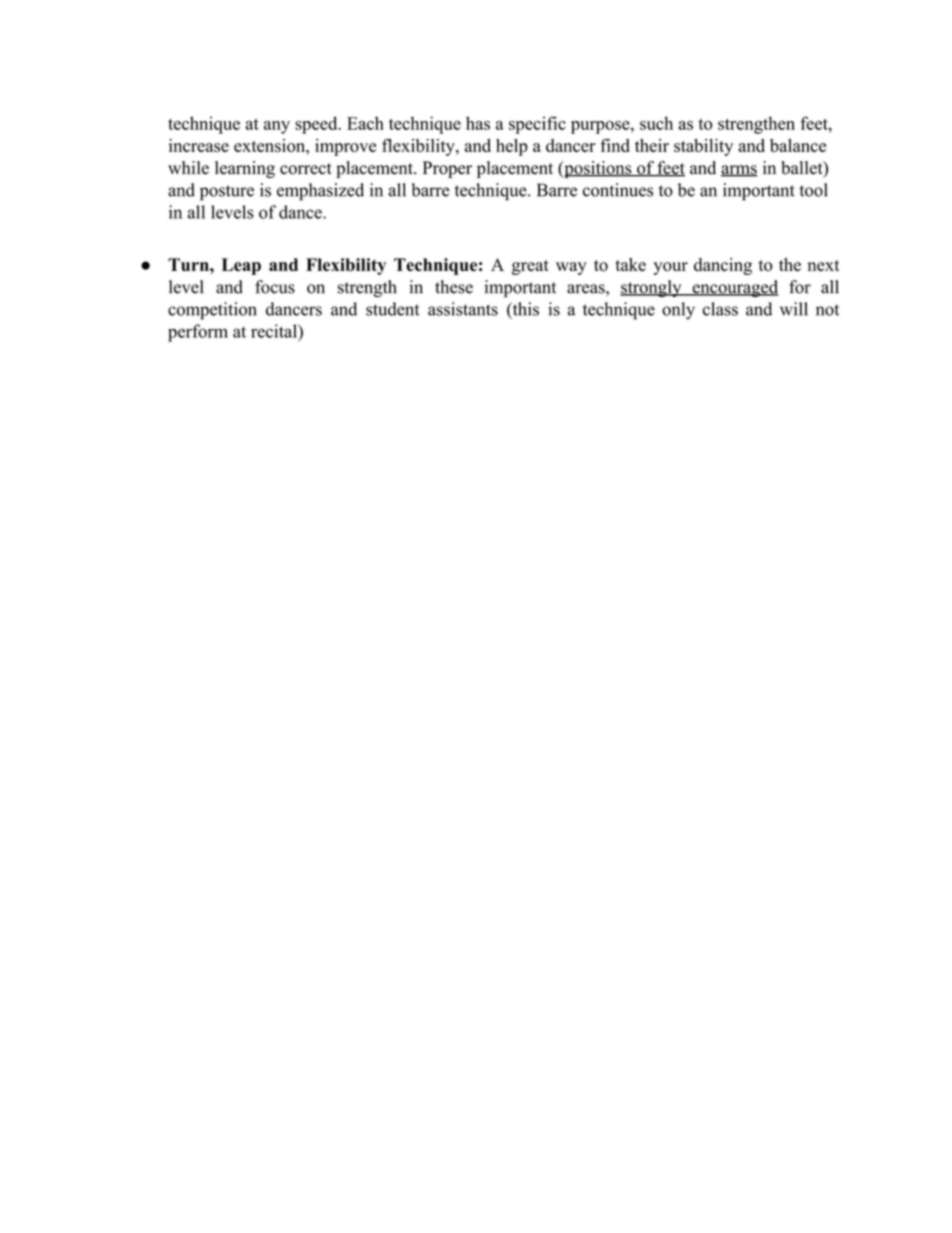 Image resolution: width=952 pixels, height=1233 pixels. What do you see at coordinates (734, 288) in the page?
I see `encouraged` at bounding box center [734, 288].
